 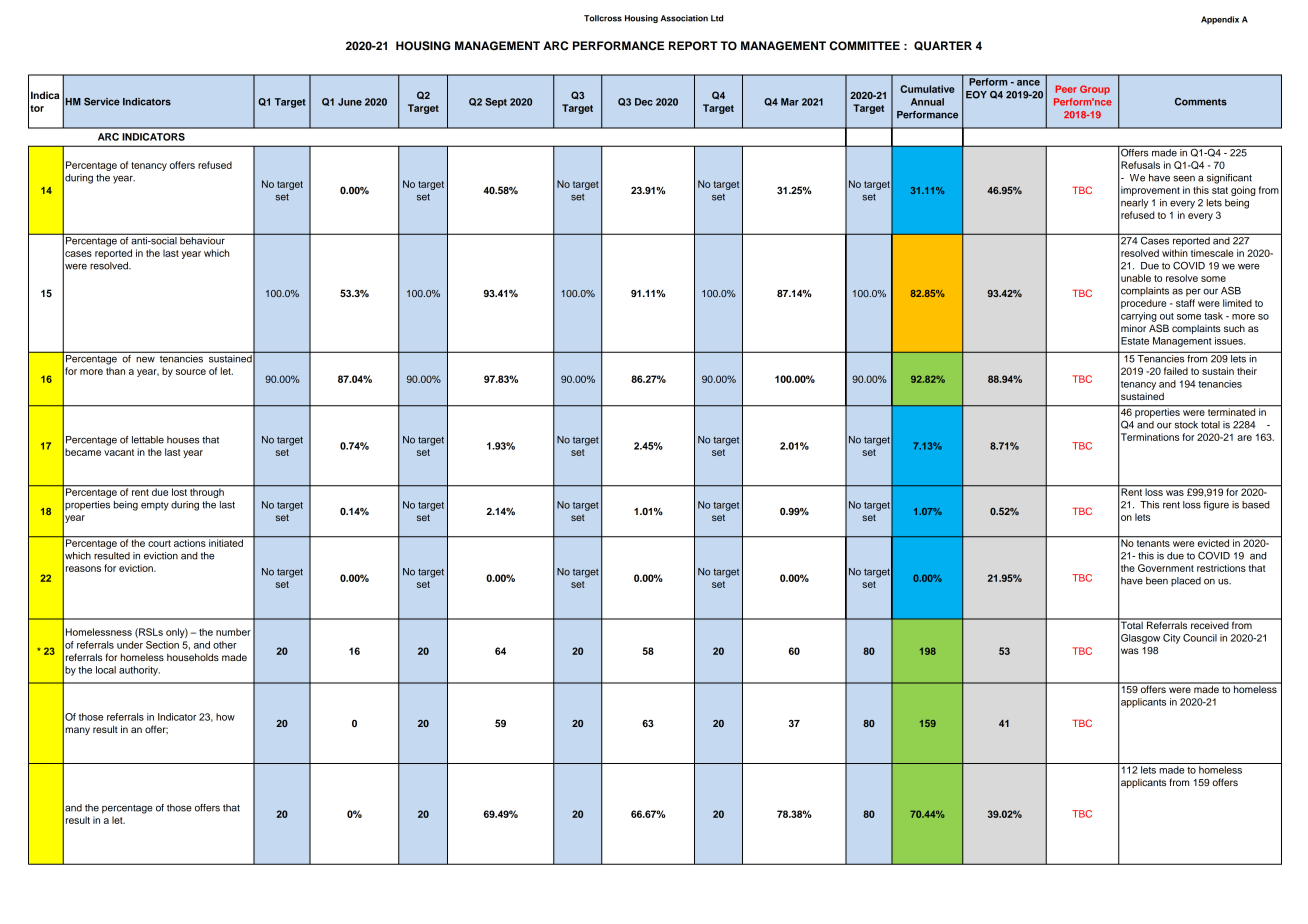 What do you see at coordinates (226, 542) in the screenshot?
I see `initiated` at bounding box center [226, 542].
